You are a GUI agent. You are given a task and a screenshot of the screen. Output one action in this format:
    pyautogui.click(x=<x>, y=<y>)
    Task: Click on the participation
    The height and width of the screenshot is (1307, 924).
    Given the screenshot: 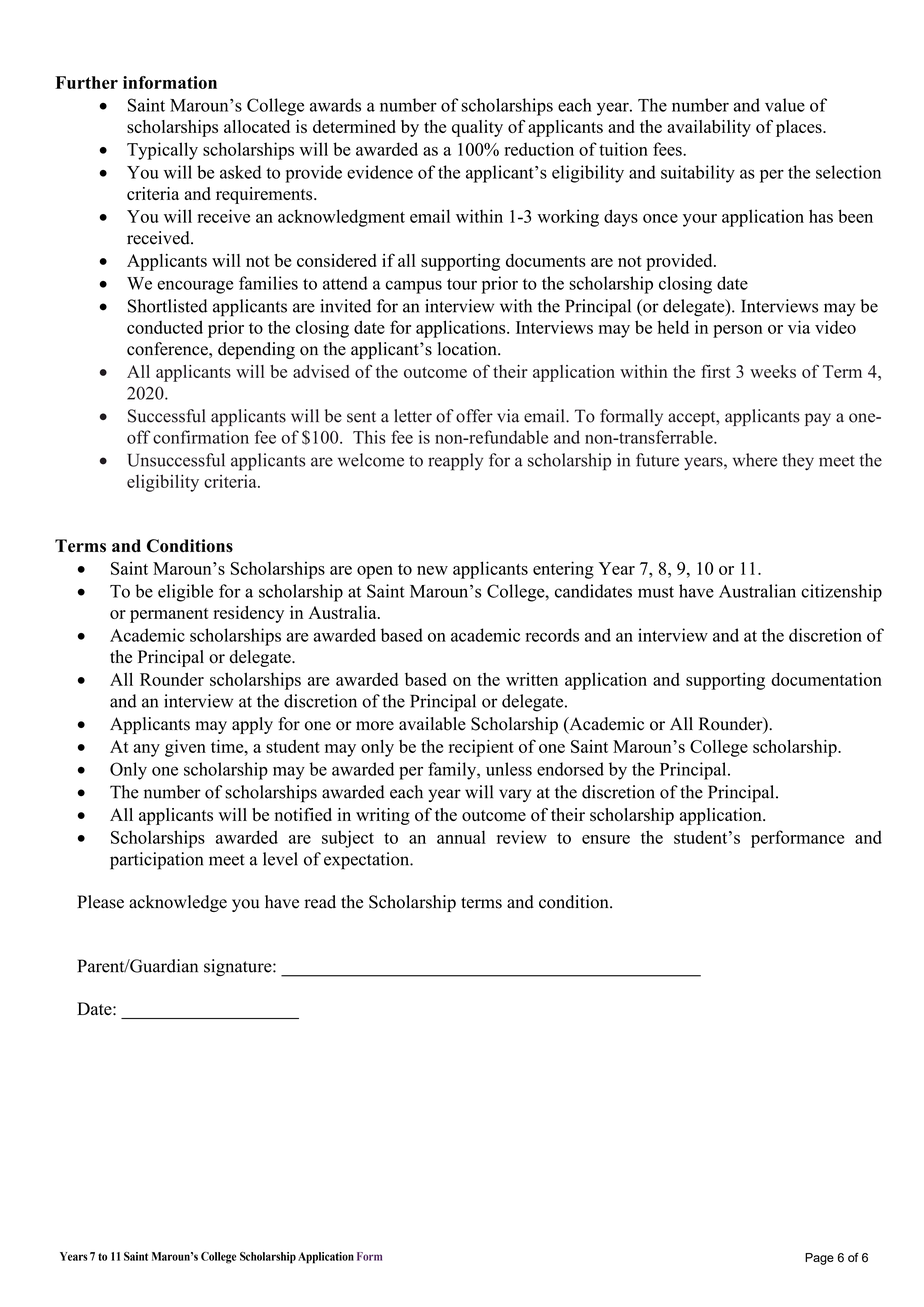 What is the action you would take?
    pyautogui.click(x=156, y=861)
